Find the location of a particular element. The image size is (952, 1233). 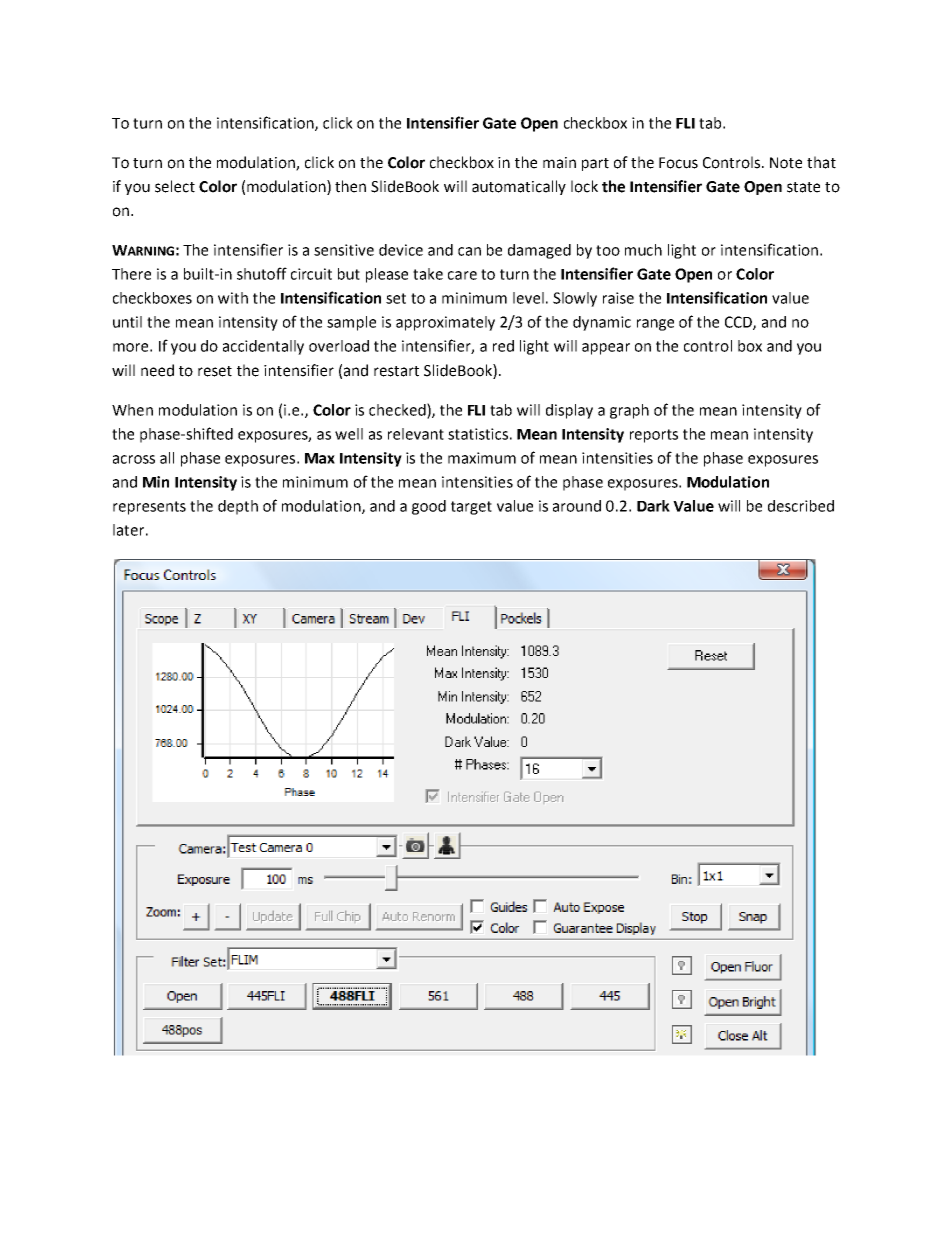

Note is located at coordinates (786, 163).
